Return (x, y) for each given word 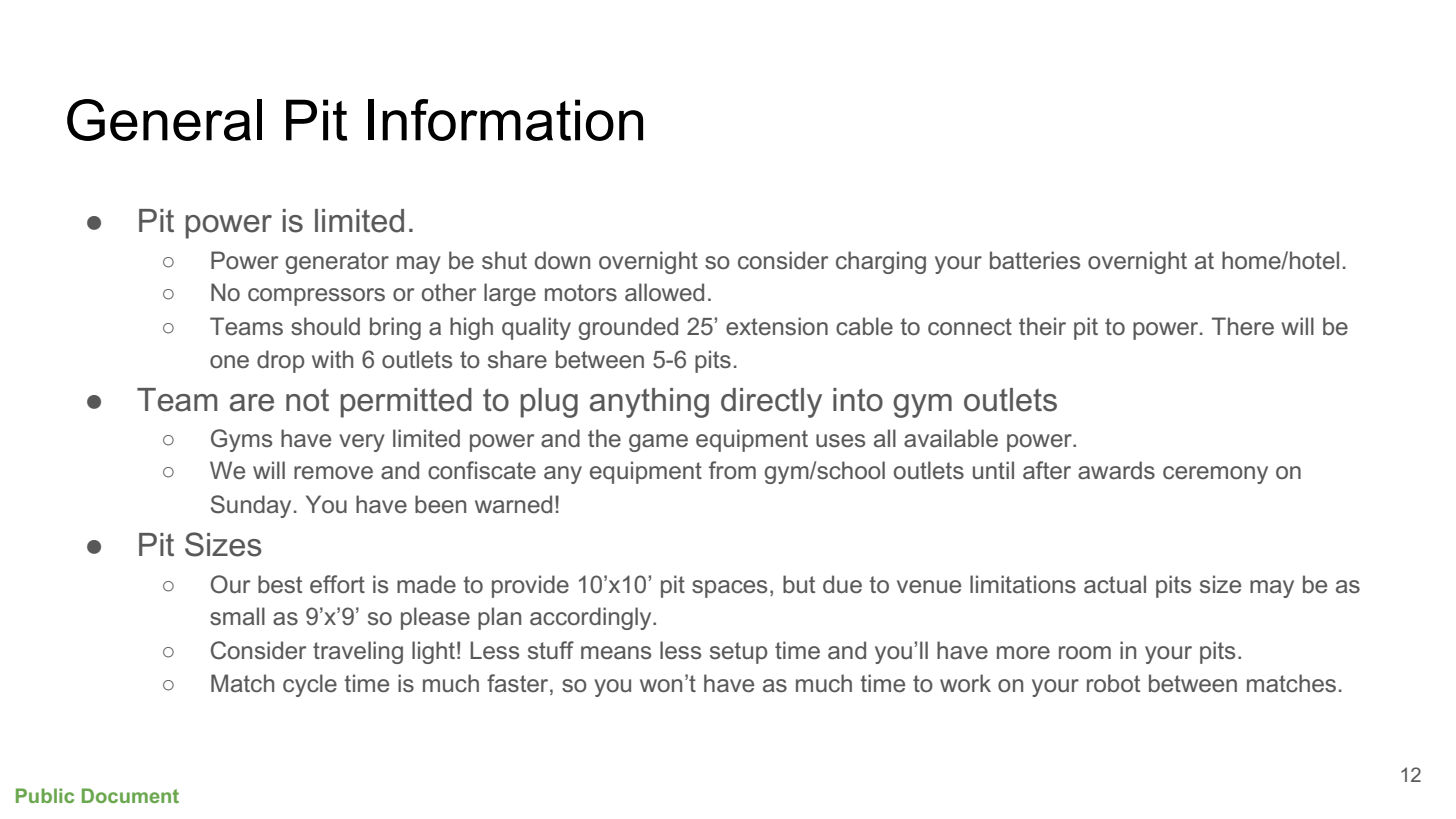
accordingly (592, 618)
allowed (664, 292)
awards (1116, 470)
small (237, 616)
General (164, 120)
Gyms (241, 440)
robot (1113, 683)
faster (519, 683)
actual (1115, 584)
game (658, 443)
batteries (1035, 260)
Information (505, 120)
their (1042, 326)
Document (130, 795)
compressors (316, 297)
